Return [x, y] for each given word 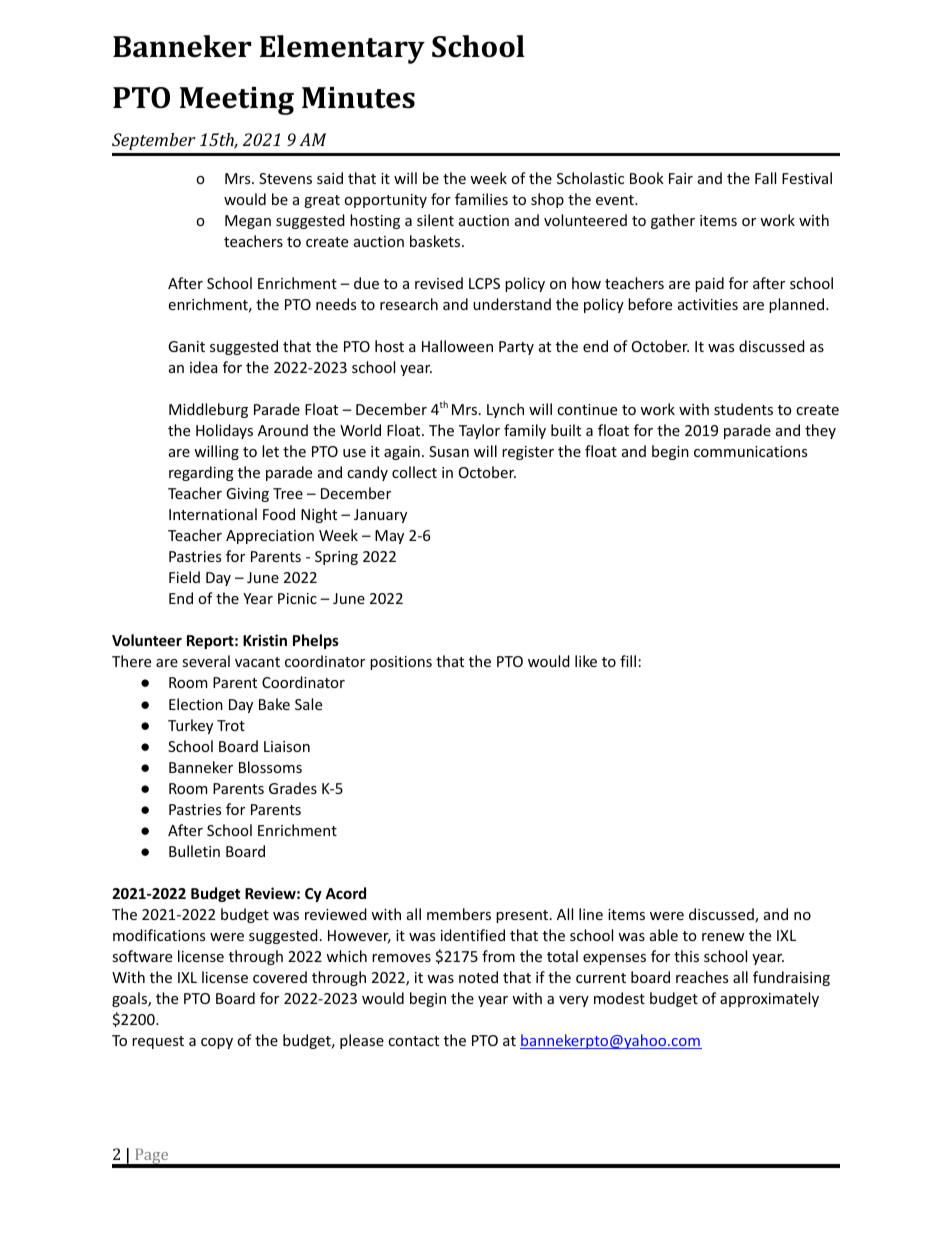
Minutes [358, 98]
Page [152, 1157]
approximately [769, 999]
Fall [765, 178]
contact [413, 1041]
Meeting [237, 101]
